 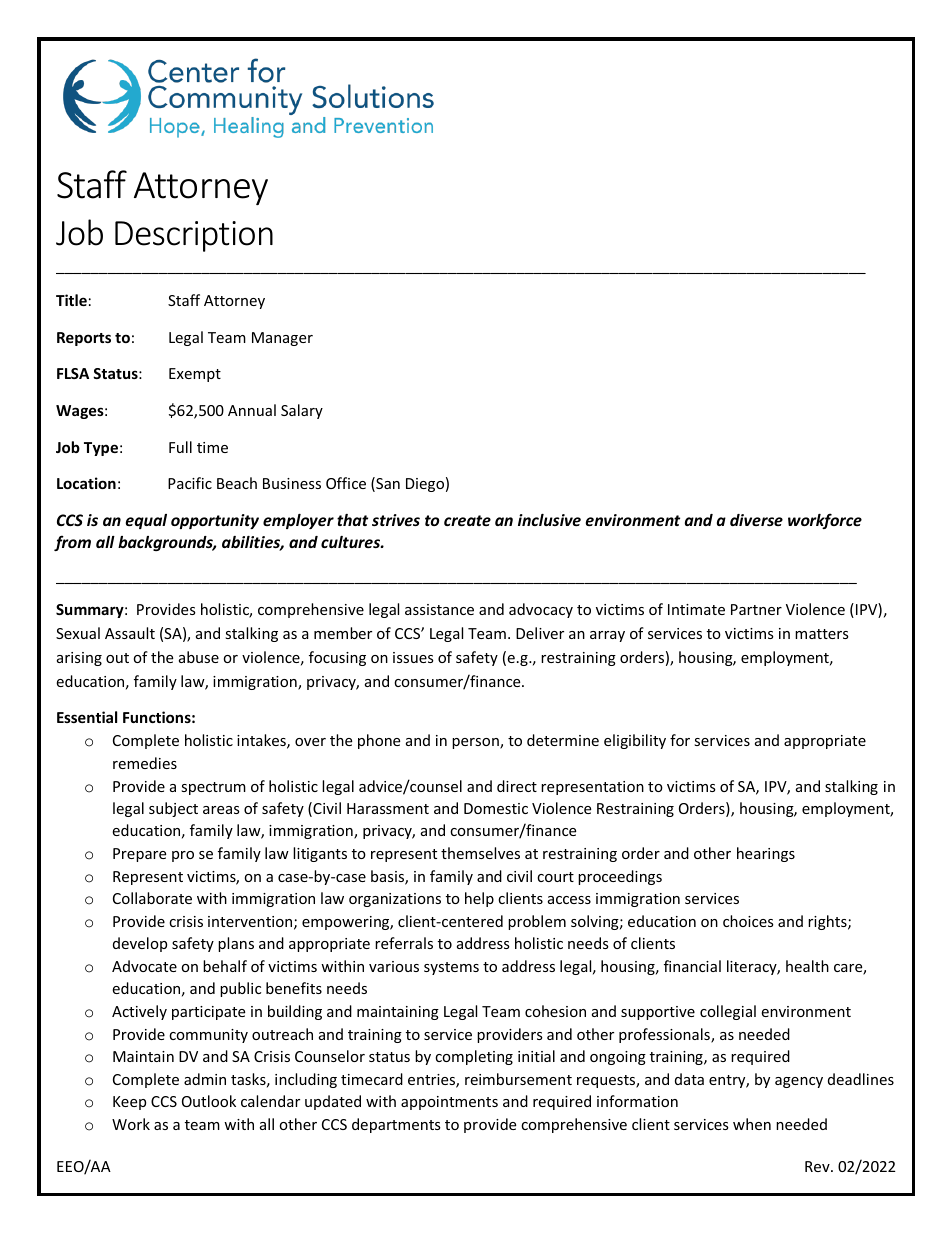 What do you see at coordinates (282, 339) in the image?
I see `Manager` at bounding box center [282, 339].
